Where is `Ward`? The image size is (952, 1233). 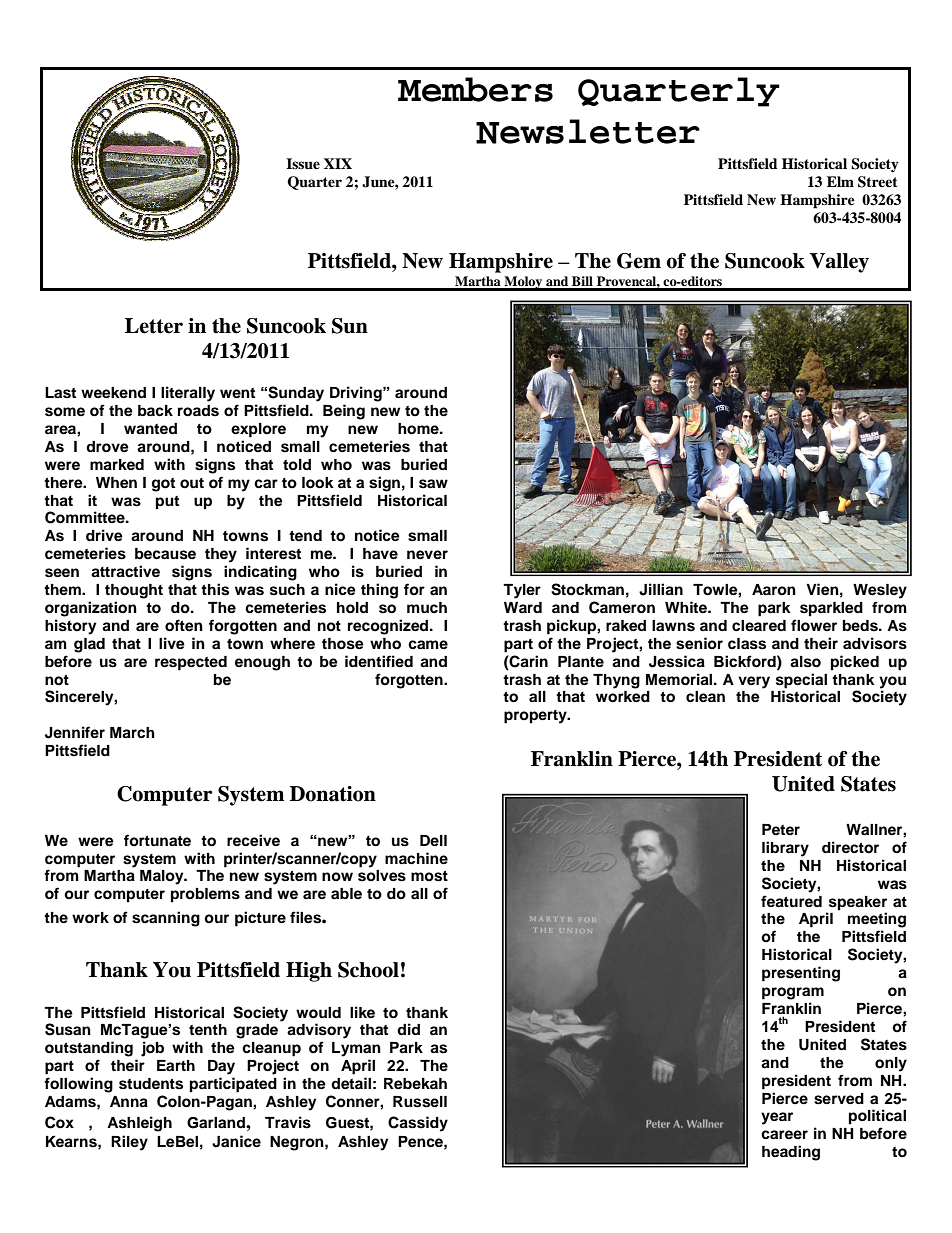 Ward is located at coordinates (523, 607).
